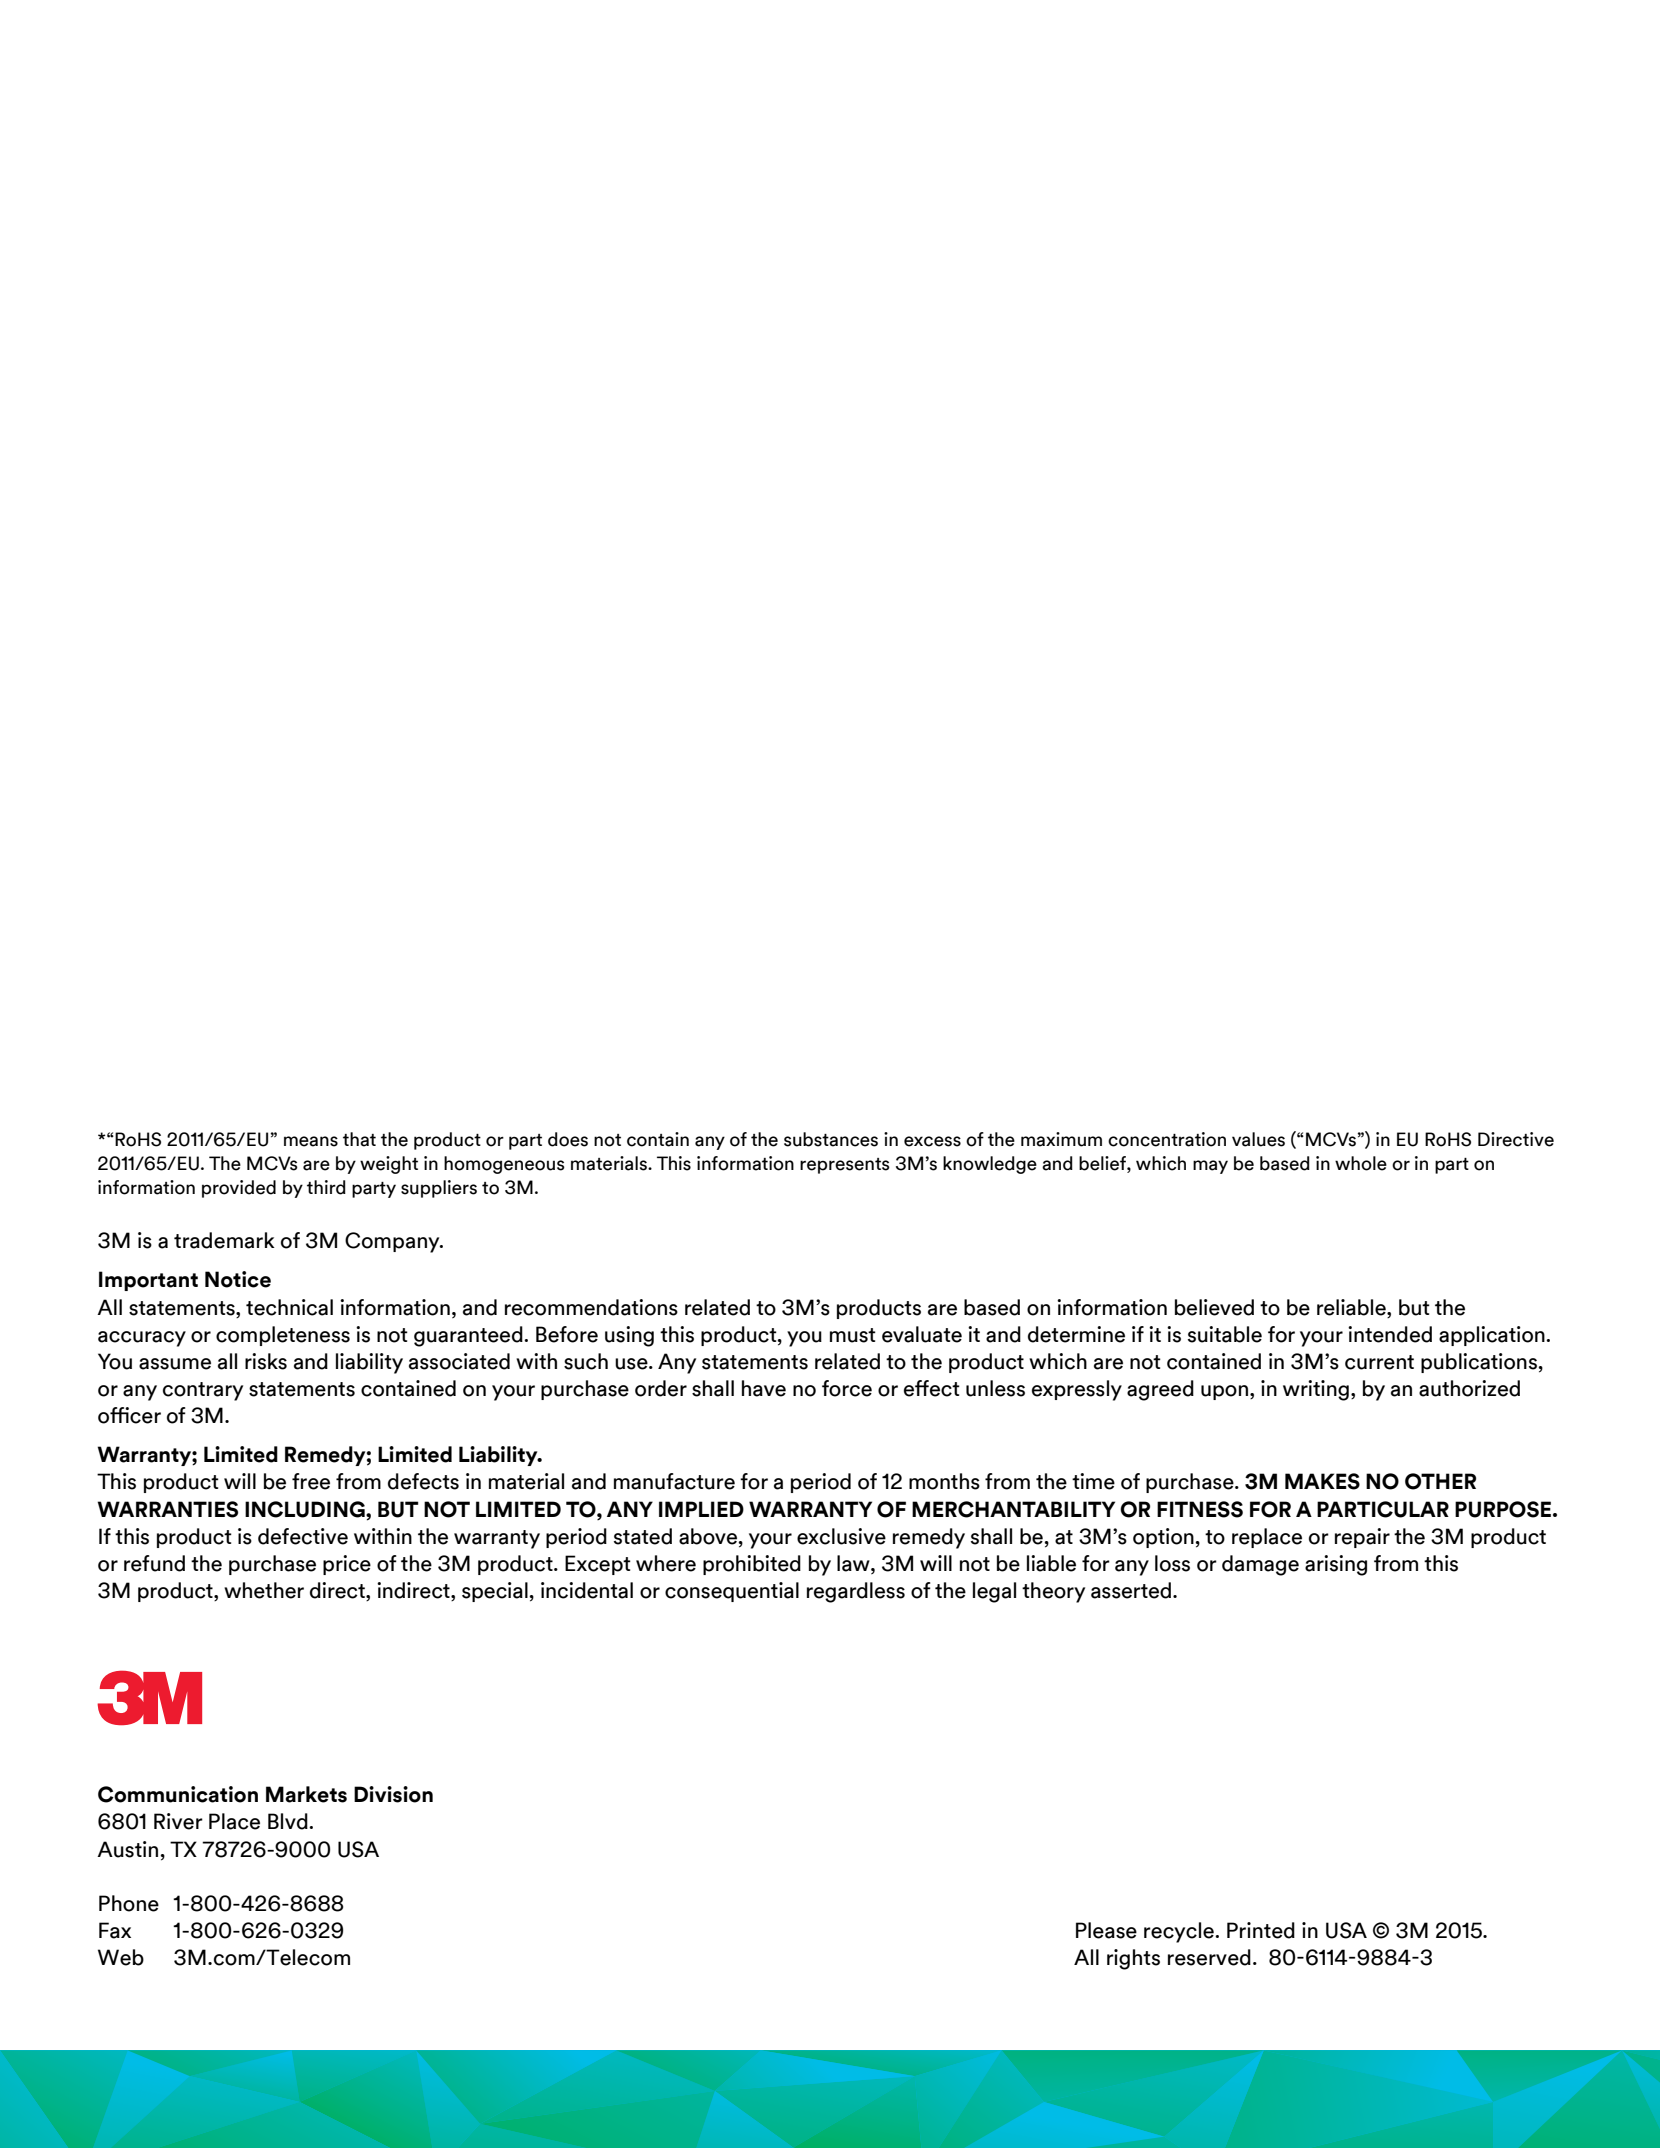 The width and height of the screenshot is (1660, 2148). I want to click on whole, so click(1361, 1163).
